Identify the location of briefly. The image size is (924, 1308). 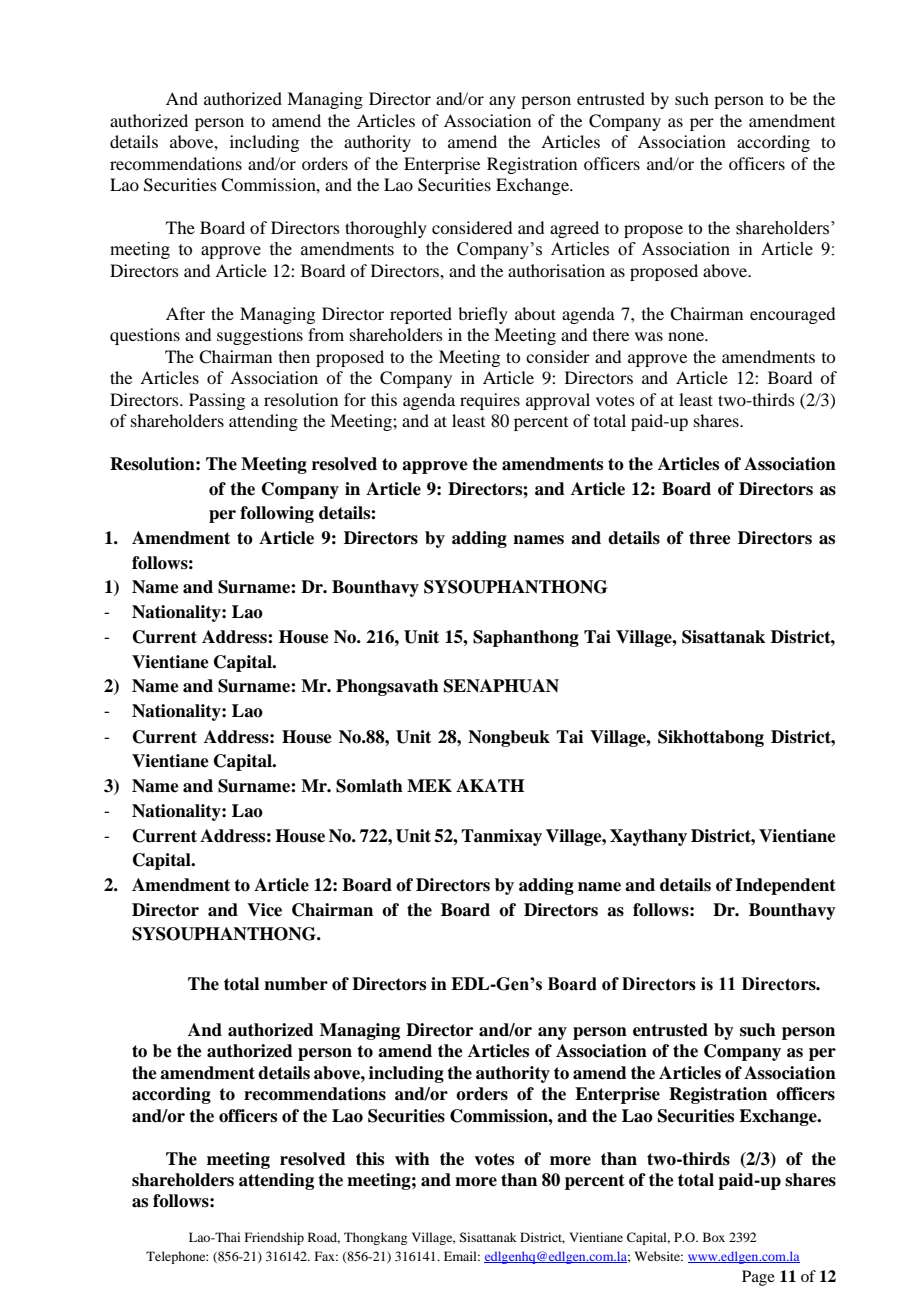
(483, 315).
